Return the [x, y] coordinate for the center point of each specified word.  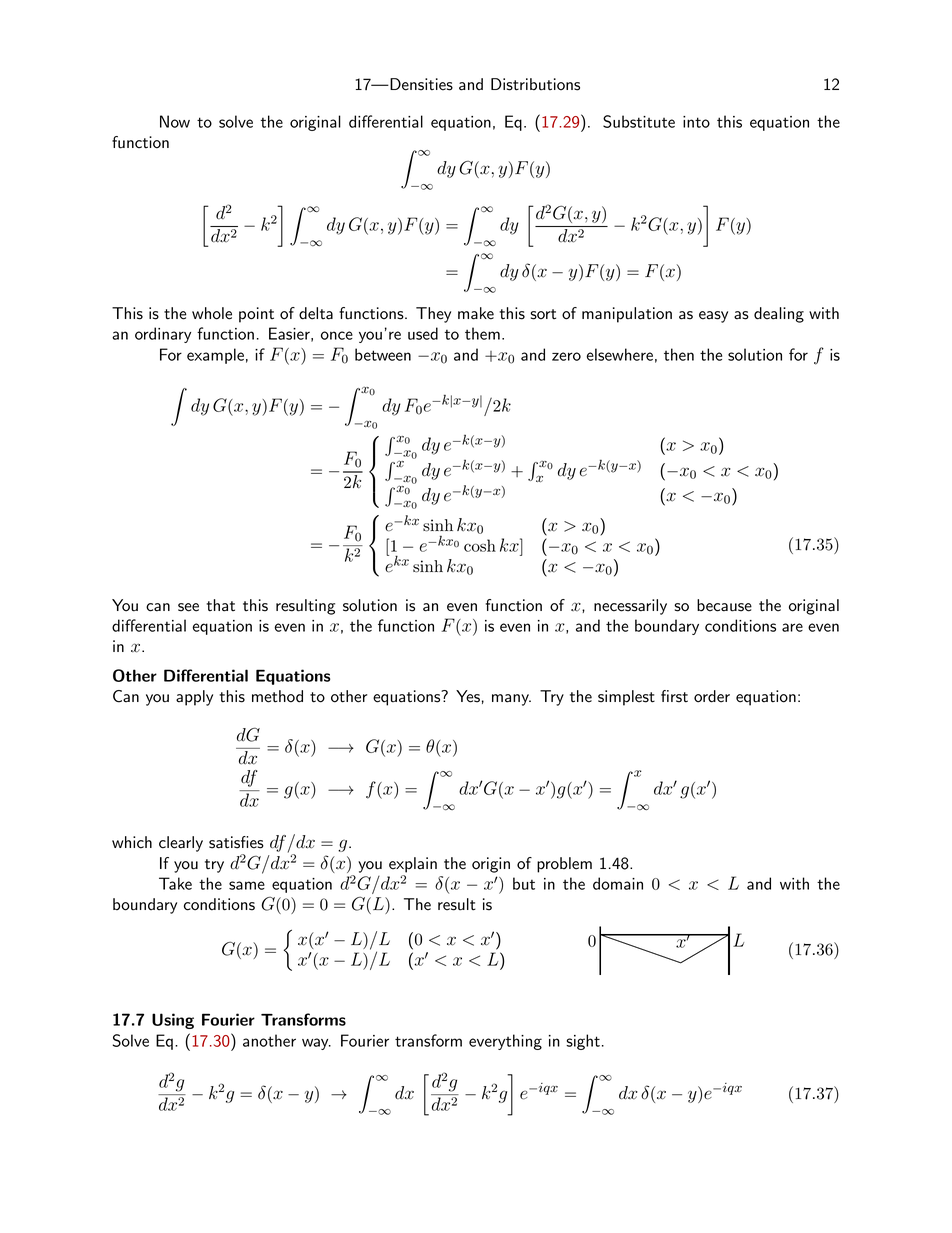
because [724, 605]
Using [173, 1021]
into [696, 122]
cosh [480, 545]
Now [175, 121]
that [220, 605]
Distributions [535, 84]
